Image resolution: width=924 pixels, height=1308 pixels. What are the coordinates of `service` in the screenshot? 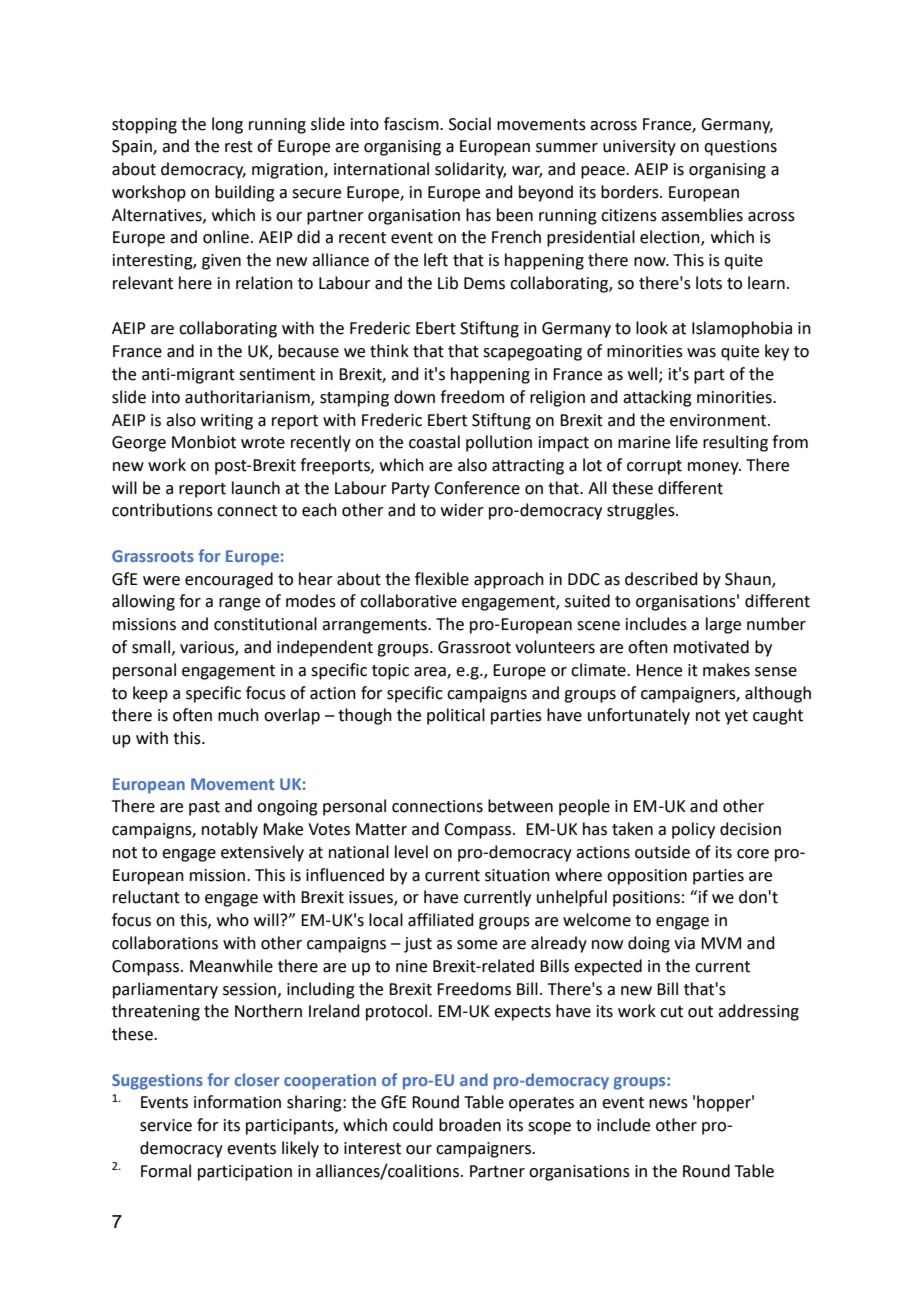 It's located at (166, 1125).
